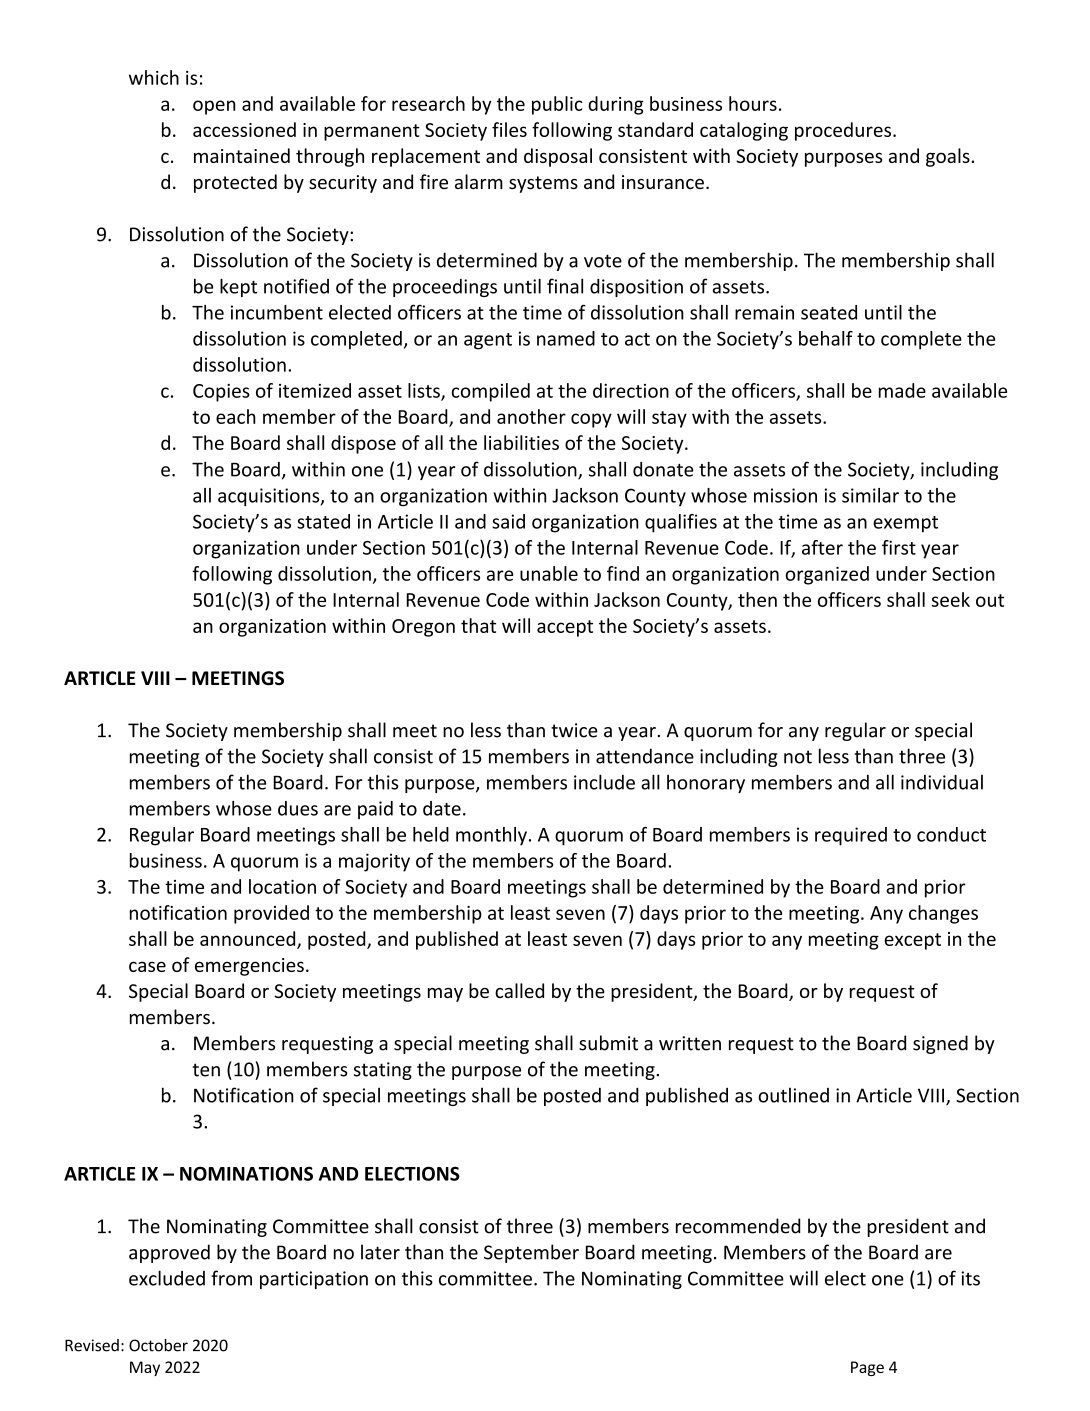 This screenshot has width=1090, height=1411. Describe the element at coordinates (843, 131) in the screenshot. I see `procedures` at that location.
